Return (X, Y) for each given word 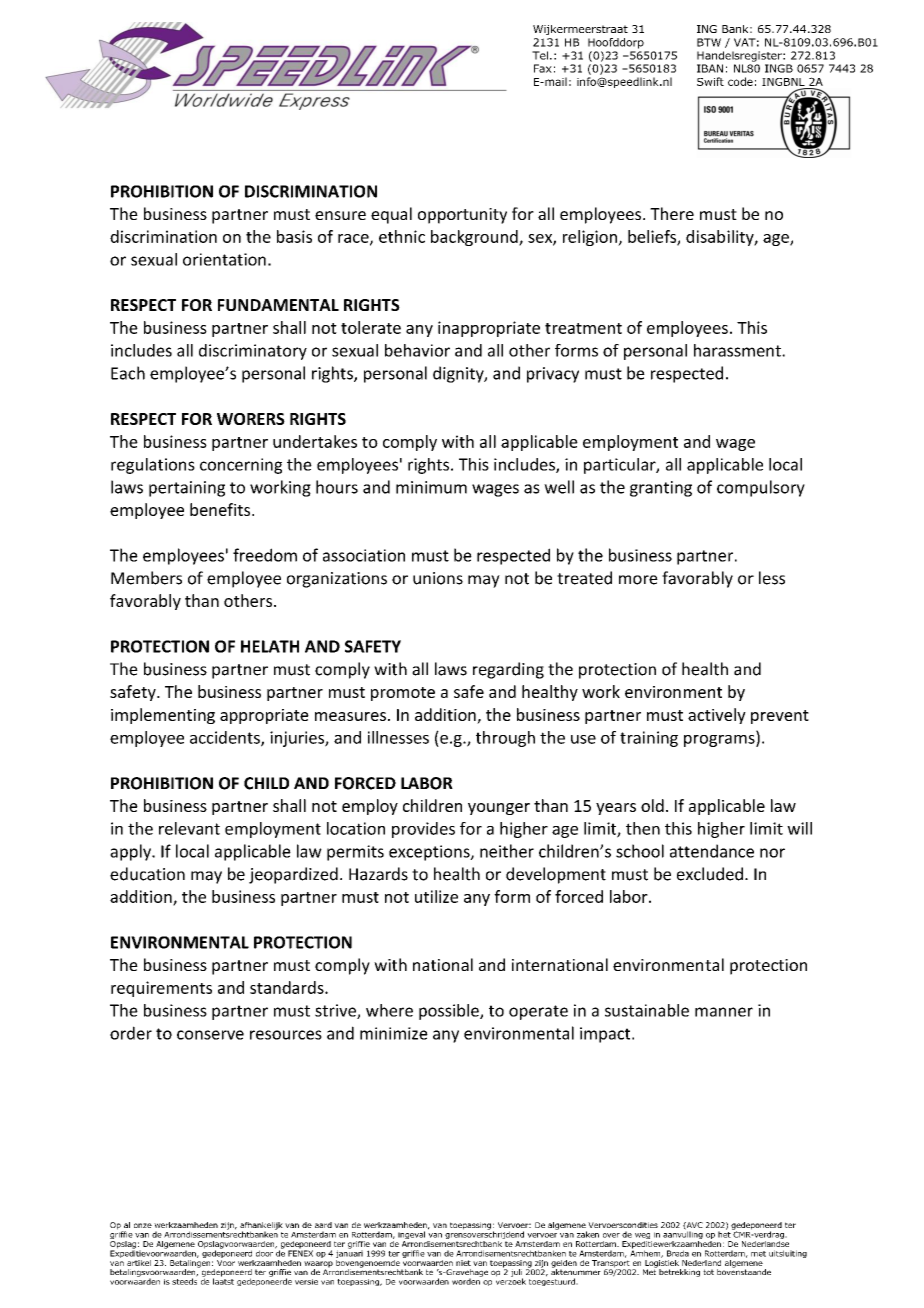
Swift (710, 81)
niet (463, 1263)
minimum (431, 487)
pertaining (187, 489)
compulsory (761, 488)
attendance (712, 851)
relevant (189, 828)
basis (294, 236)
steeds (184, 1280)
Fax (543, 68)
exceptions (430, 853)
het (724, 1233)
